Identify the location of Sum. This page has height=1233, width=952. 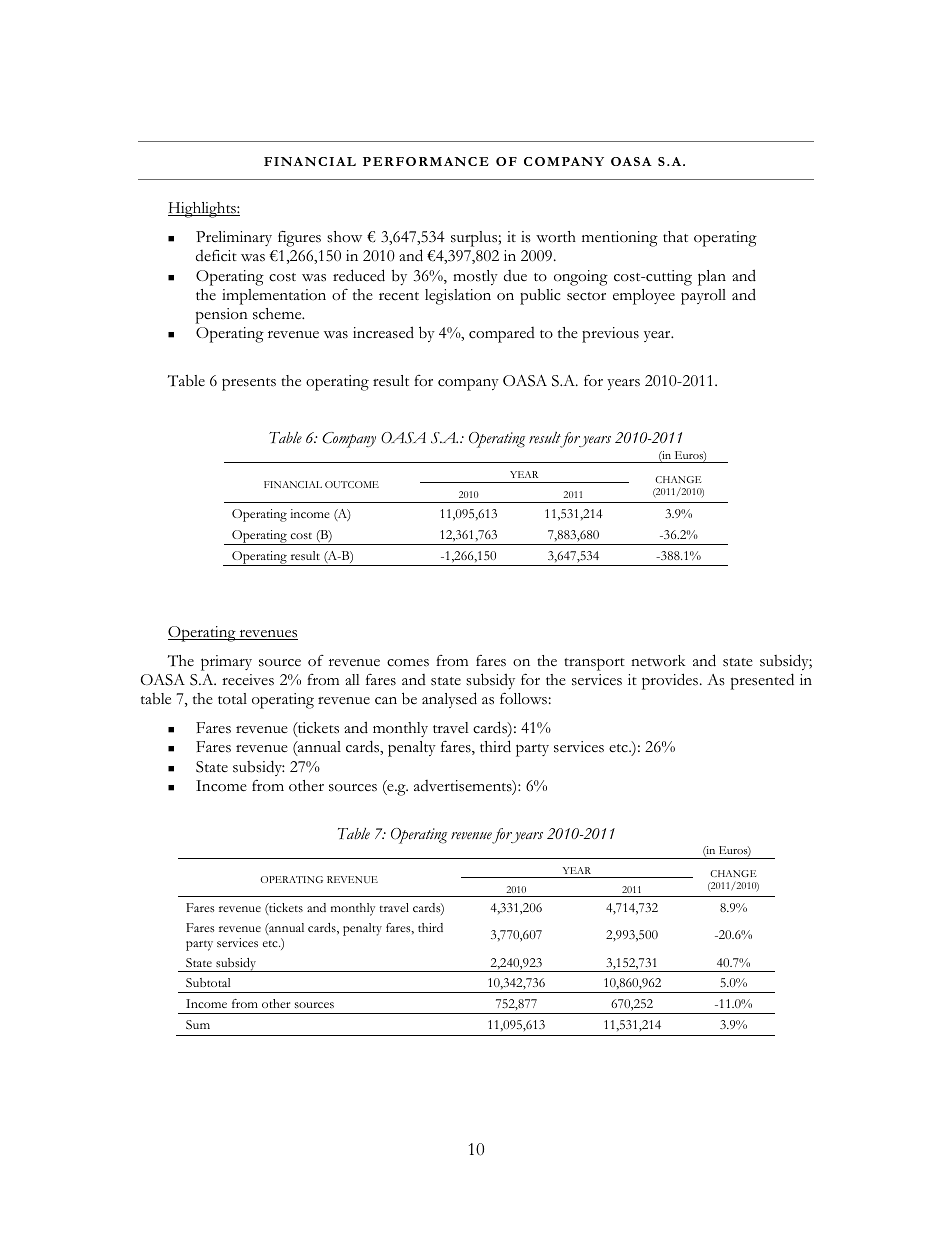
(198, 1025).
